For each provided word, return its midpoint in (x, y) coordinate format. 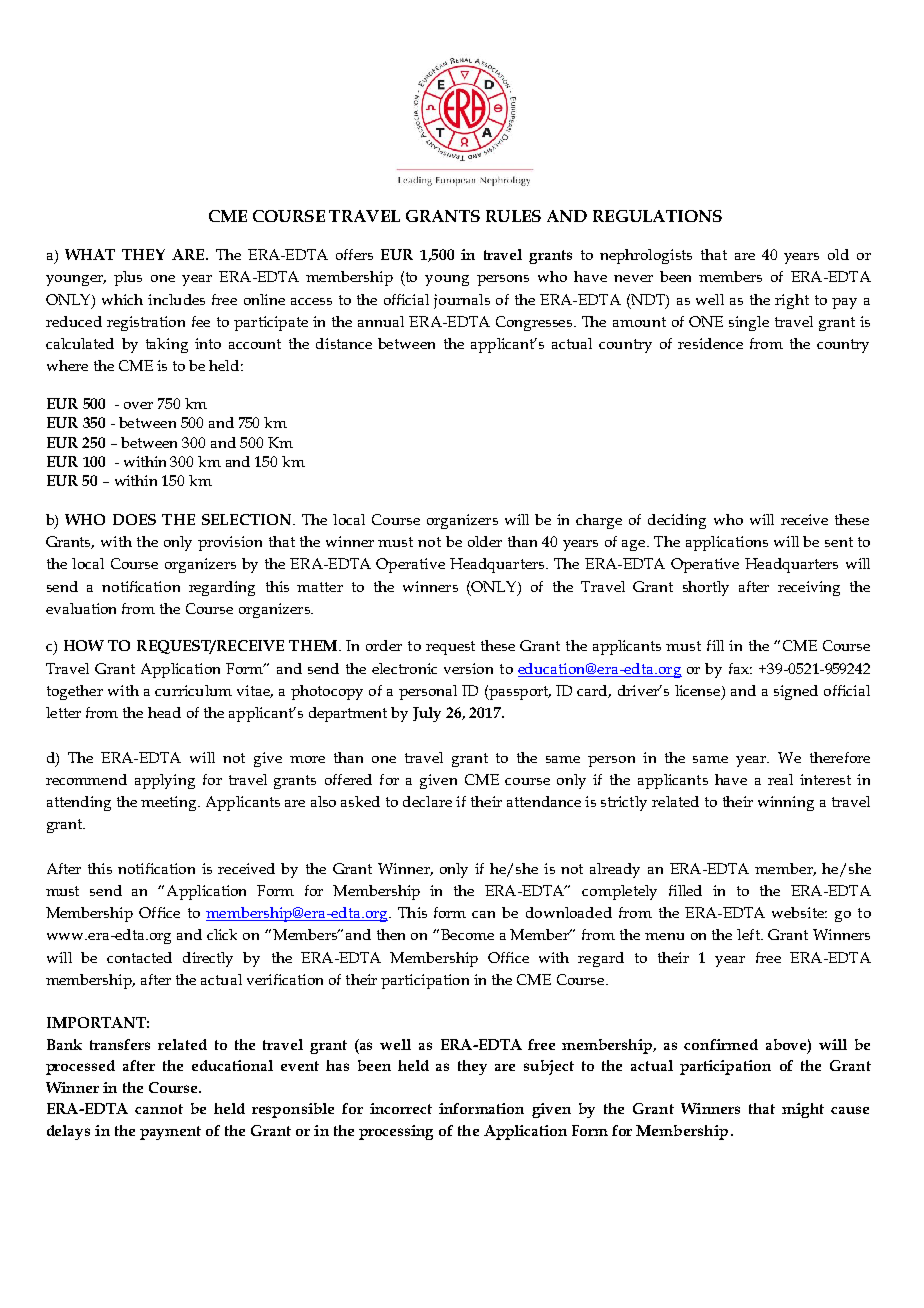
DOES (134, 519)
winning (786, 803)
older (485, 541)
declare (427, 801)
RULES (513, 216)
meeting (170, 803)
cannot (159, 1109)
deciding (677, 521)
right (792, 301)
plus (128, 278)
